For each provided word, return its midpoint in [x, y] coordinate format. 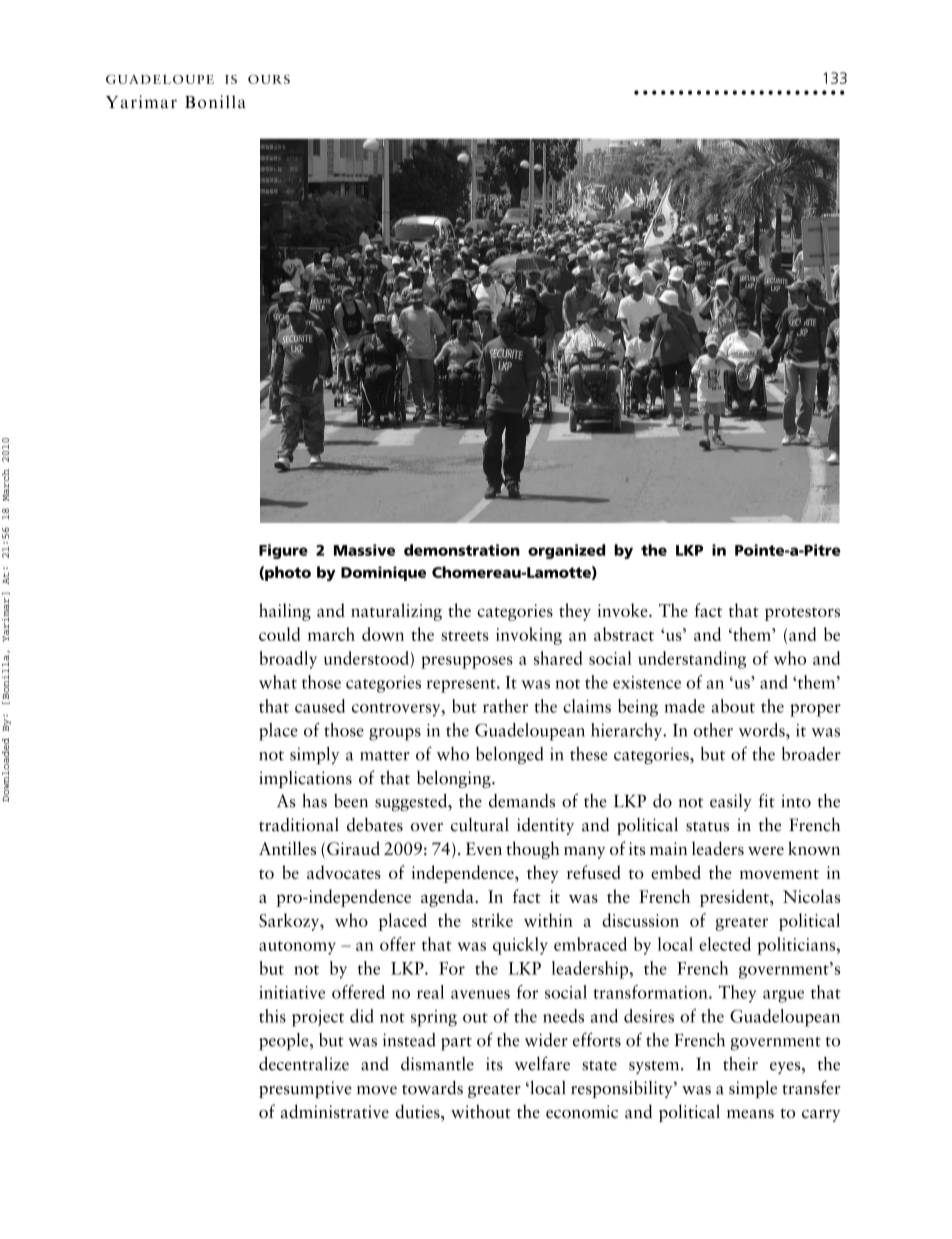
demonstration [462, 550]
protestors [802, 614]
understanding [692, 660]
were [766, 851]
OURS [269, 79]
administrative [334, 1111]
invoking [529, 636]
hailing [285, 612]
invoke [623, 610]
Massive [364, 550]
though [533, 850]
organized [566, 551]
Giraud [353, 848]
